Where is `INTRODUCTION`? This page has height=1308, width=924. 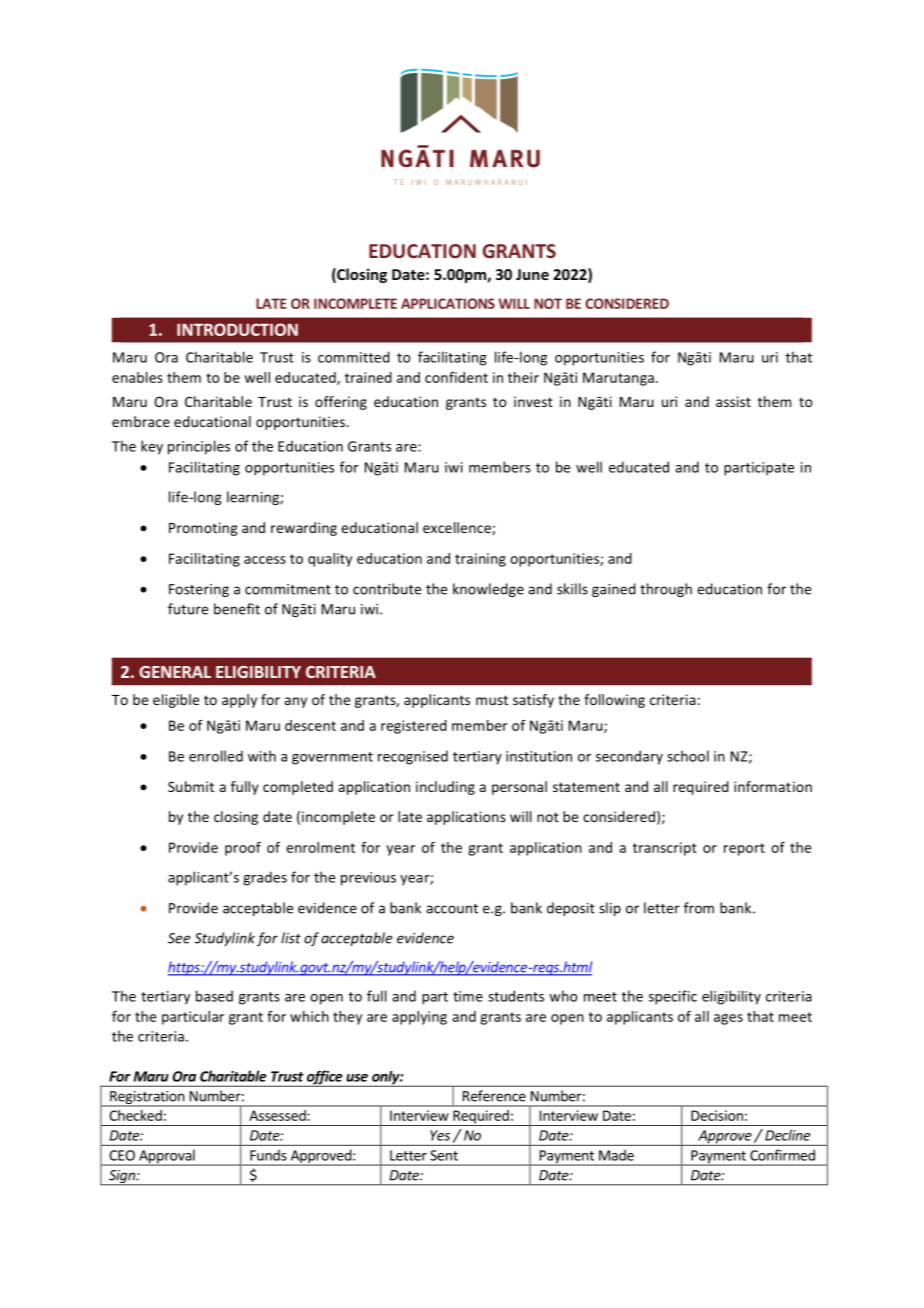
INTRODUCTION is located at coordinates (237, 329).
